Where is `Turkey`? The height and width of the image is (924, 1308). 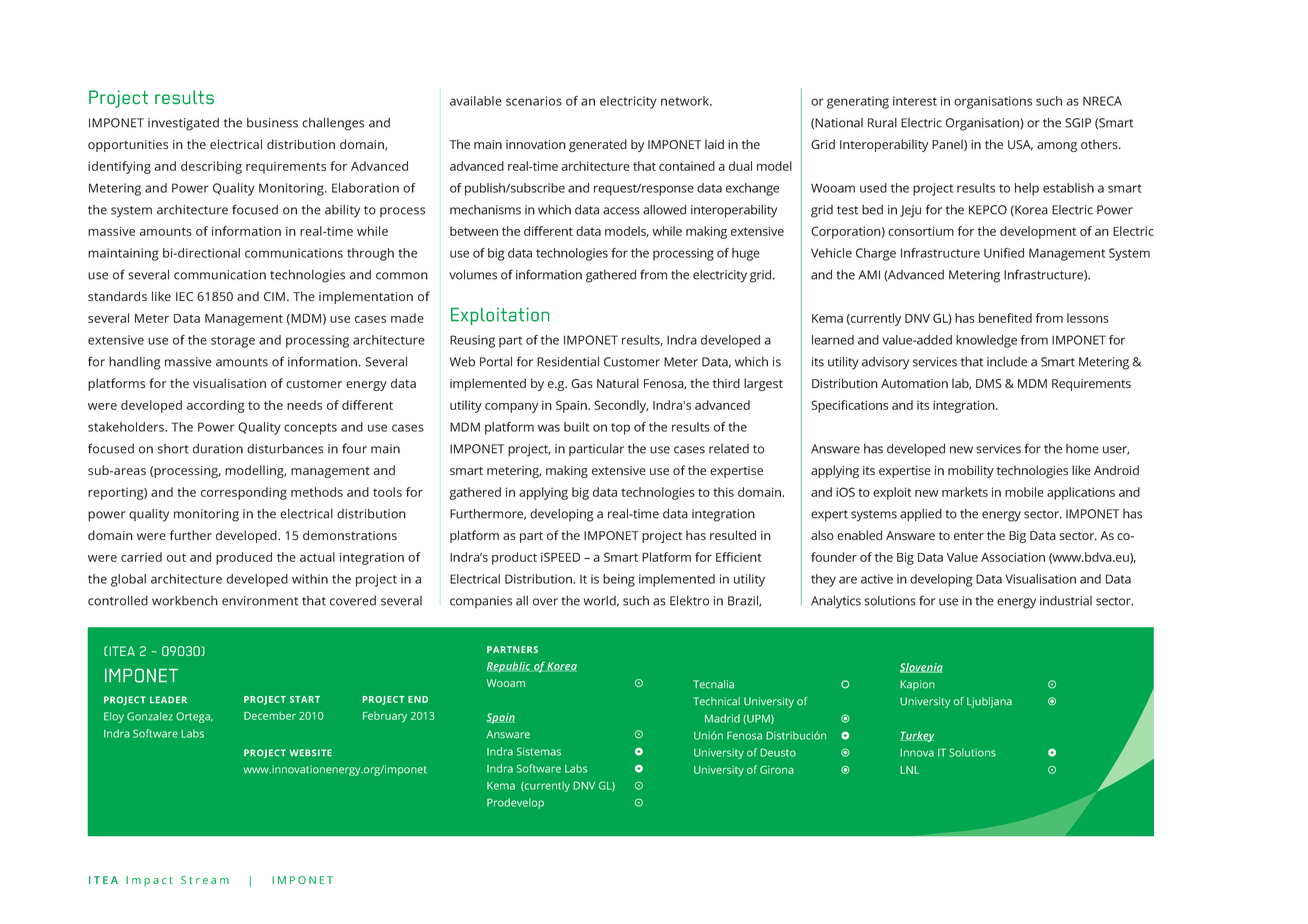
Turkey is located at coordinates (917, 736).
